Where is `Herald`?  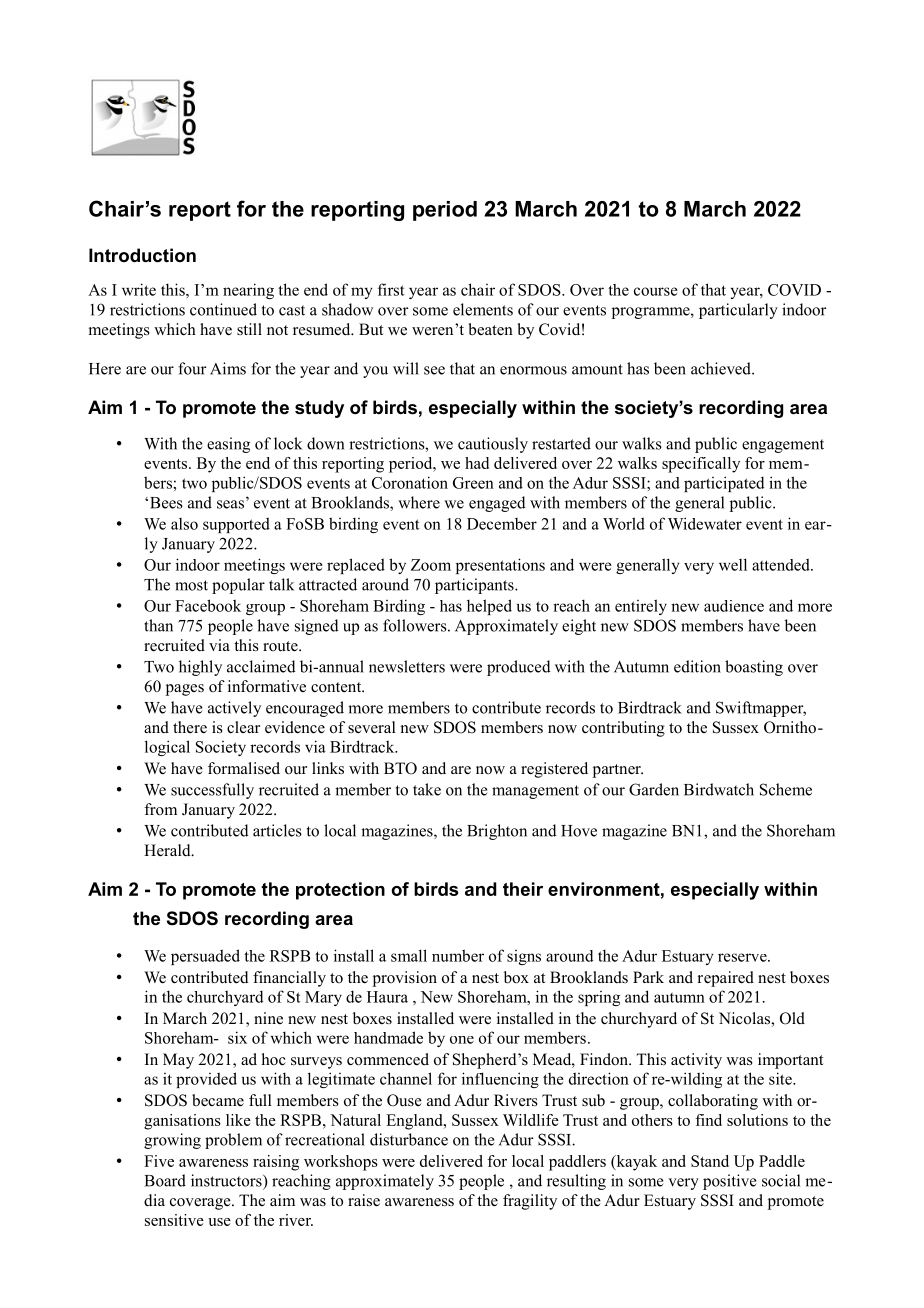
Herald is located at coordinates (168, 850).
